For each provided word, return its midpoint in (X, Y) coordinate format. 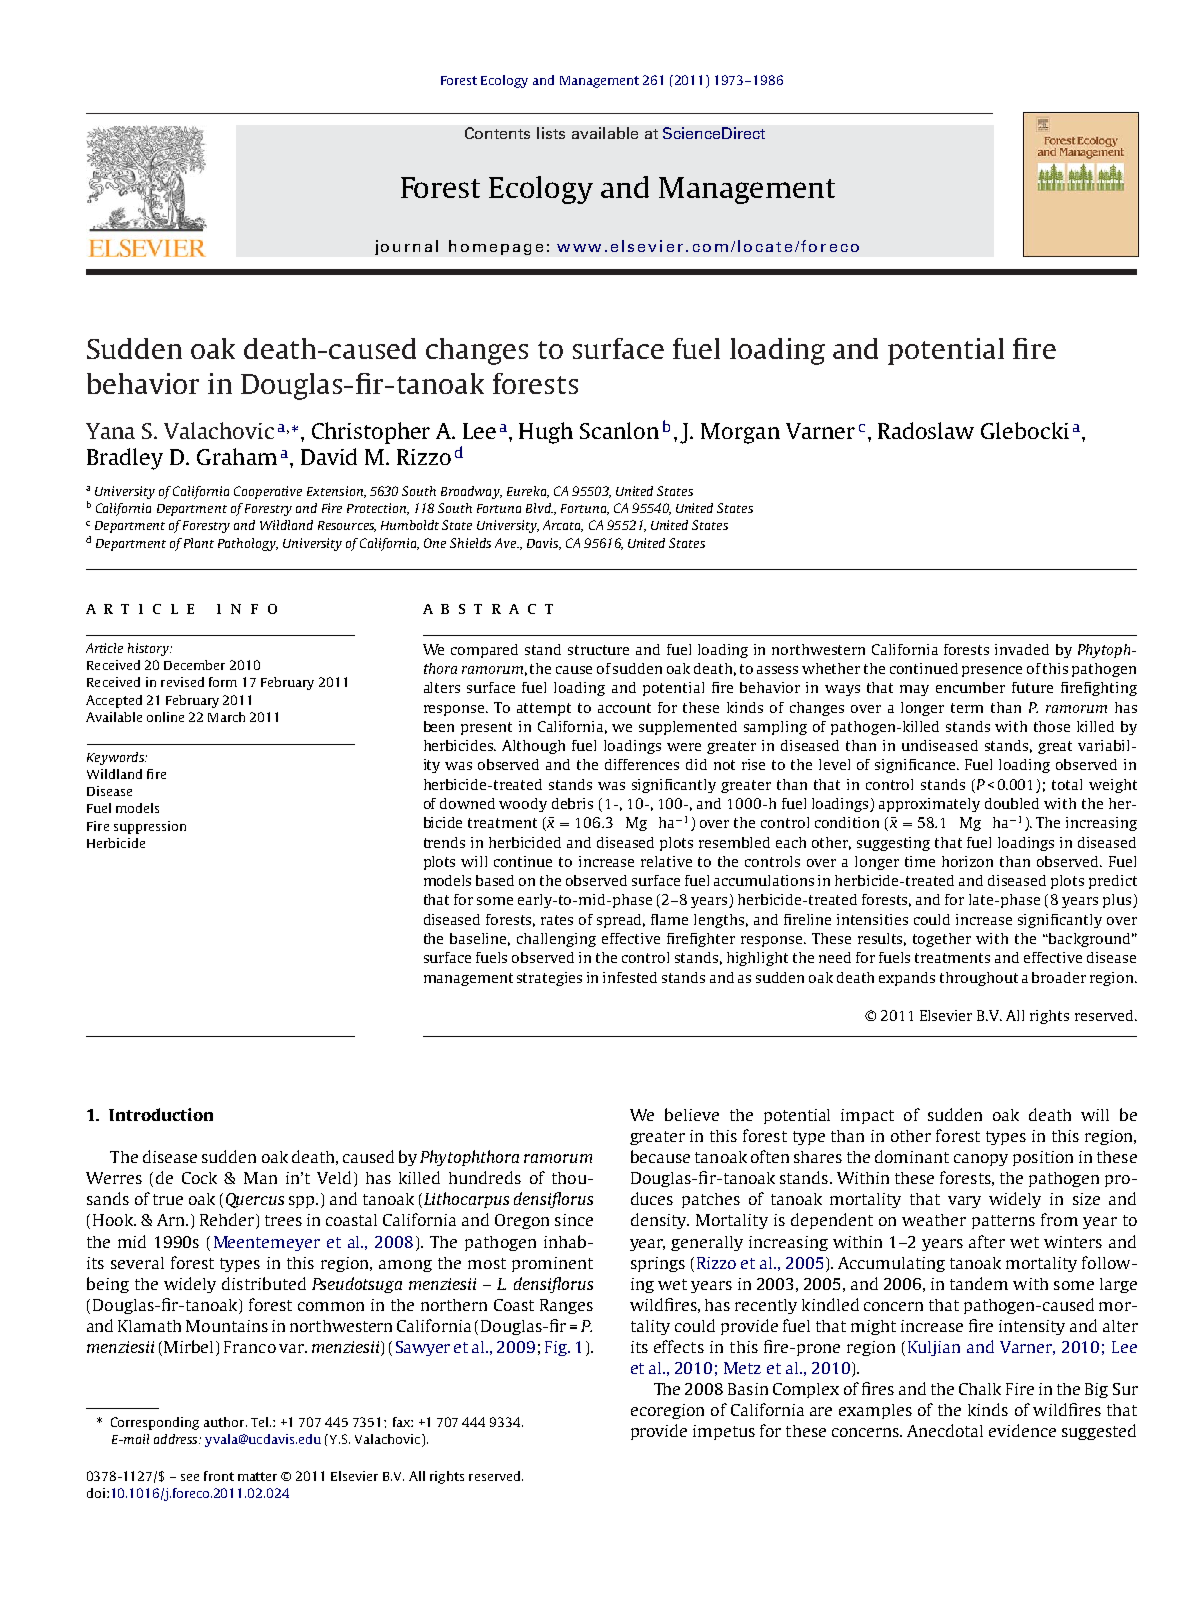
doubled (1012, 803)
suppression (150, 827)
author (225, 1422)
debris (572, 803)
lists (551, 133)
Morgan (740, 433)
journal (406, 247)
